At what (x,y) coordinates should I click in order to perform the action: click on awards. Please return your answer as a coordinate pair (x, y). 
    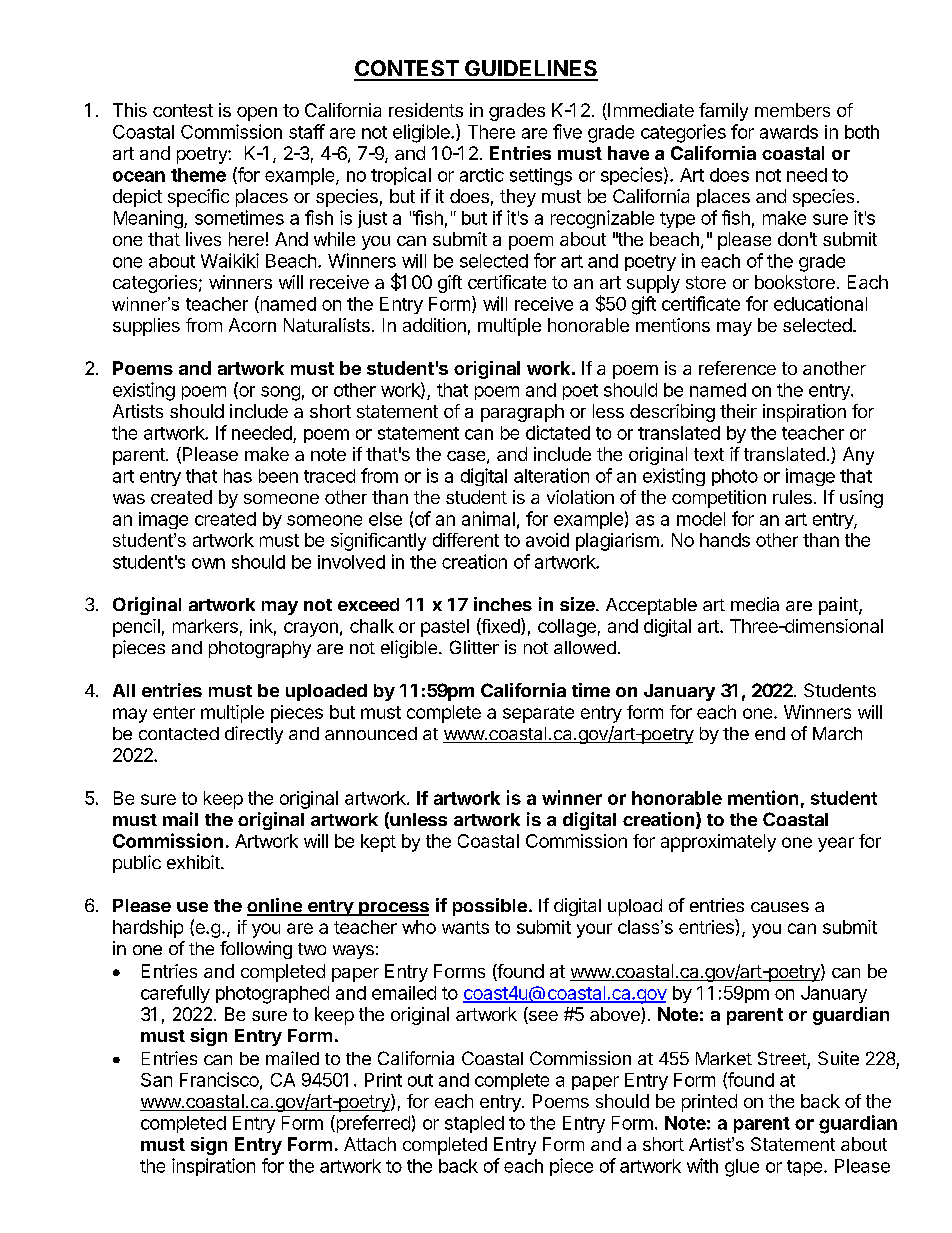
    Looking at the image, I should click on (789, 132).
